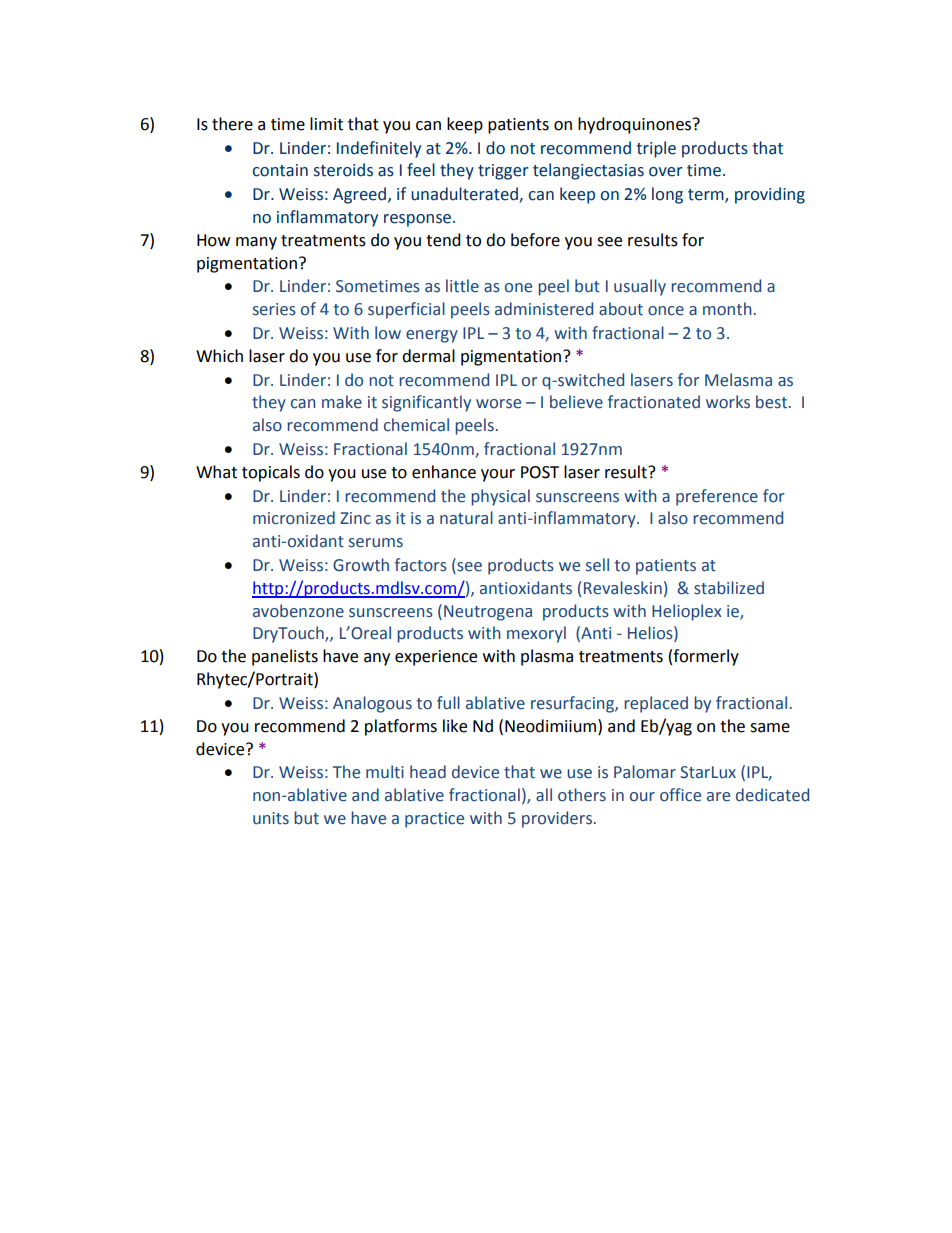  Describe the element at coordinates (503, 172) in the document. I see `trigger` at that location.
